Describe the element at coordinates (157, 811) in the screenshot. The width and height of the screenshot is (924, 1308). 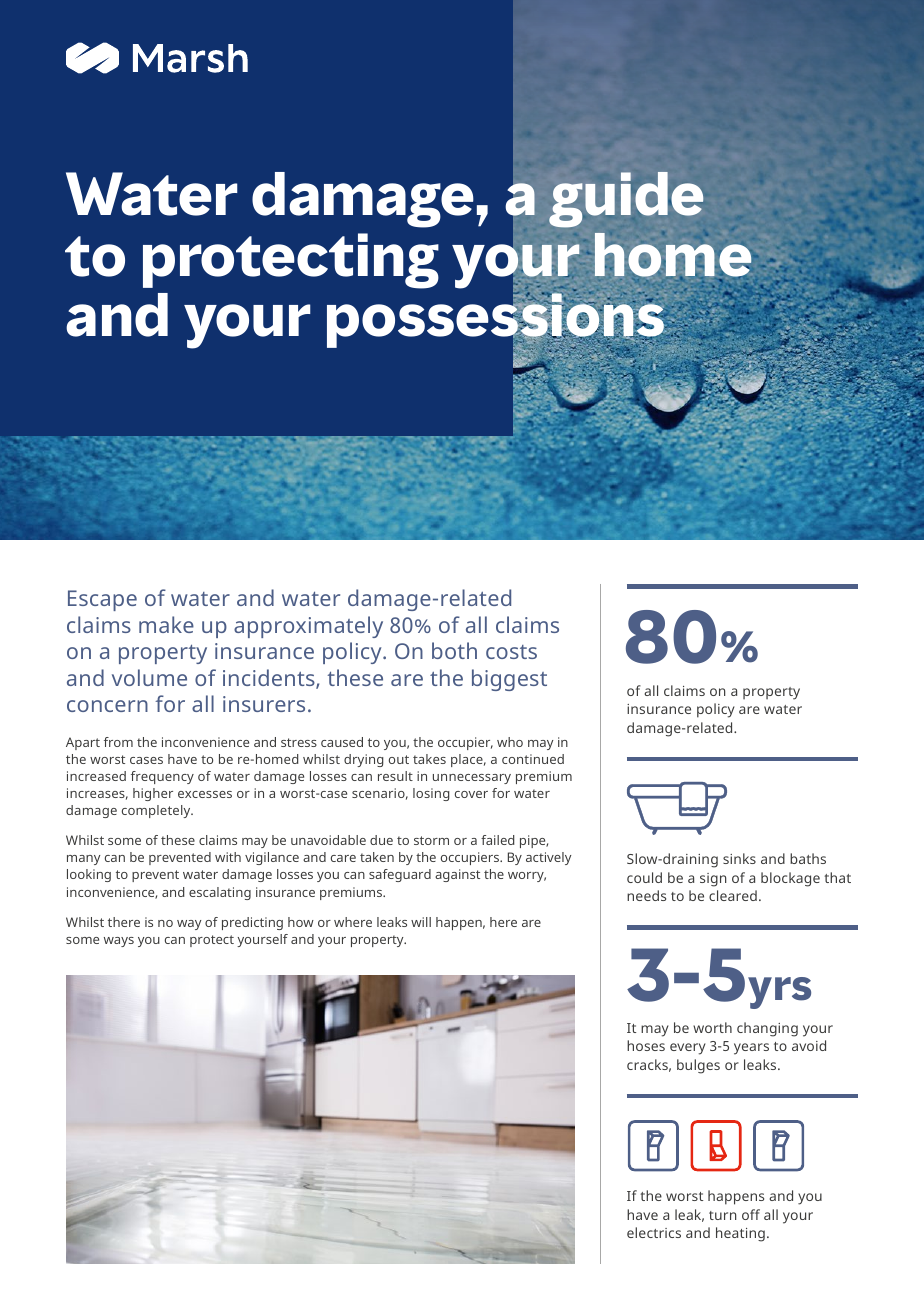
I see `completely` at that location.
